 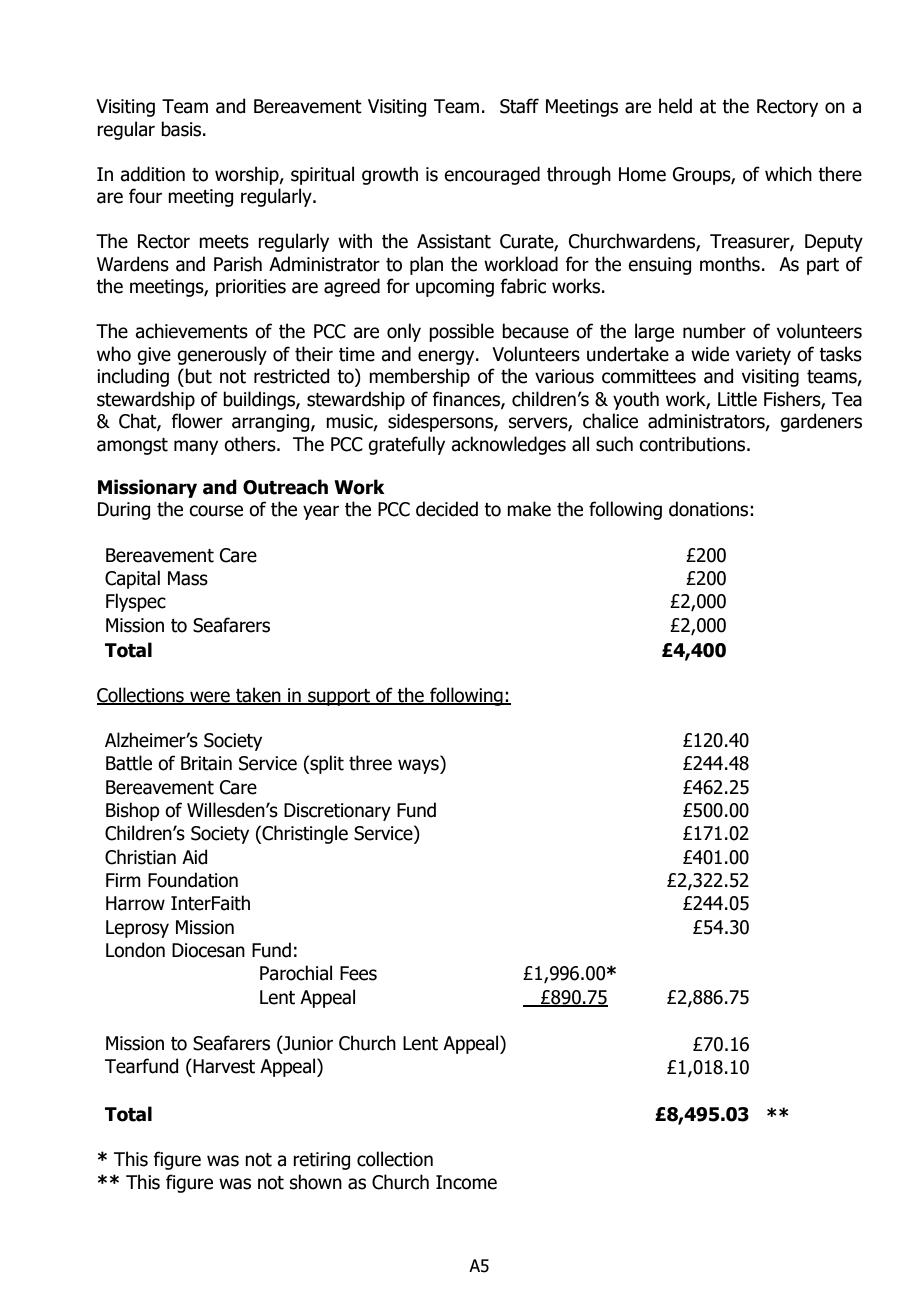 I want to click on acknowledges, so click(x=508, y=445).
